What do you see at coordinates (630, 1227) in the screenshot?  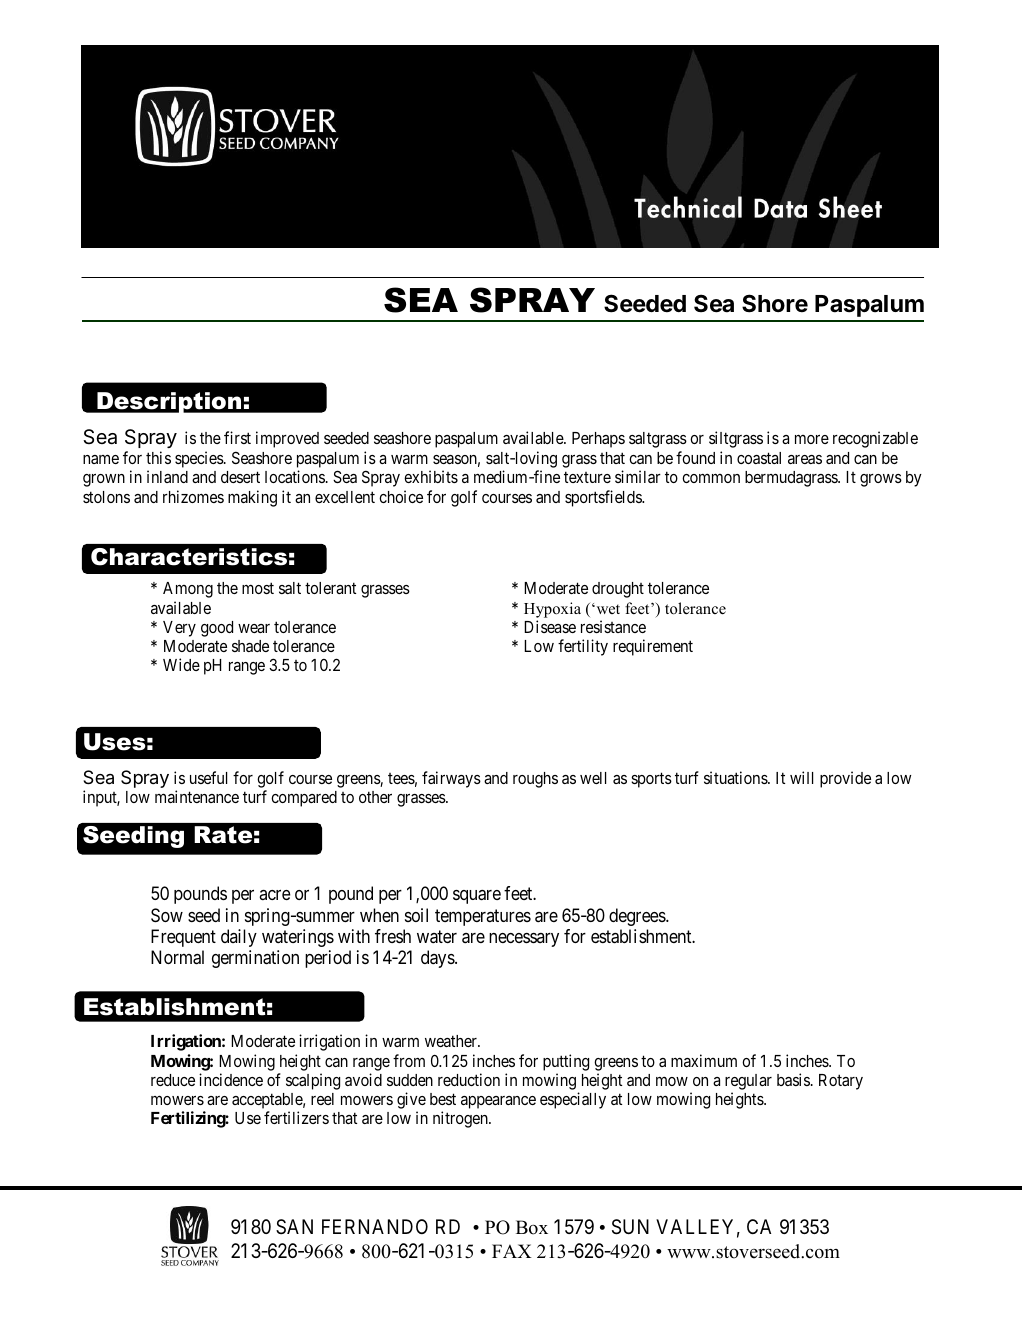 I see `SUN` at bounding box center [630, 1227].
